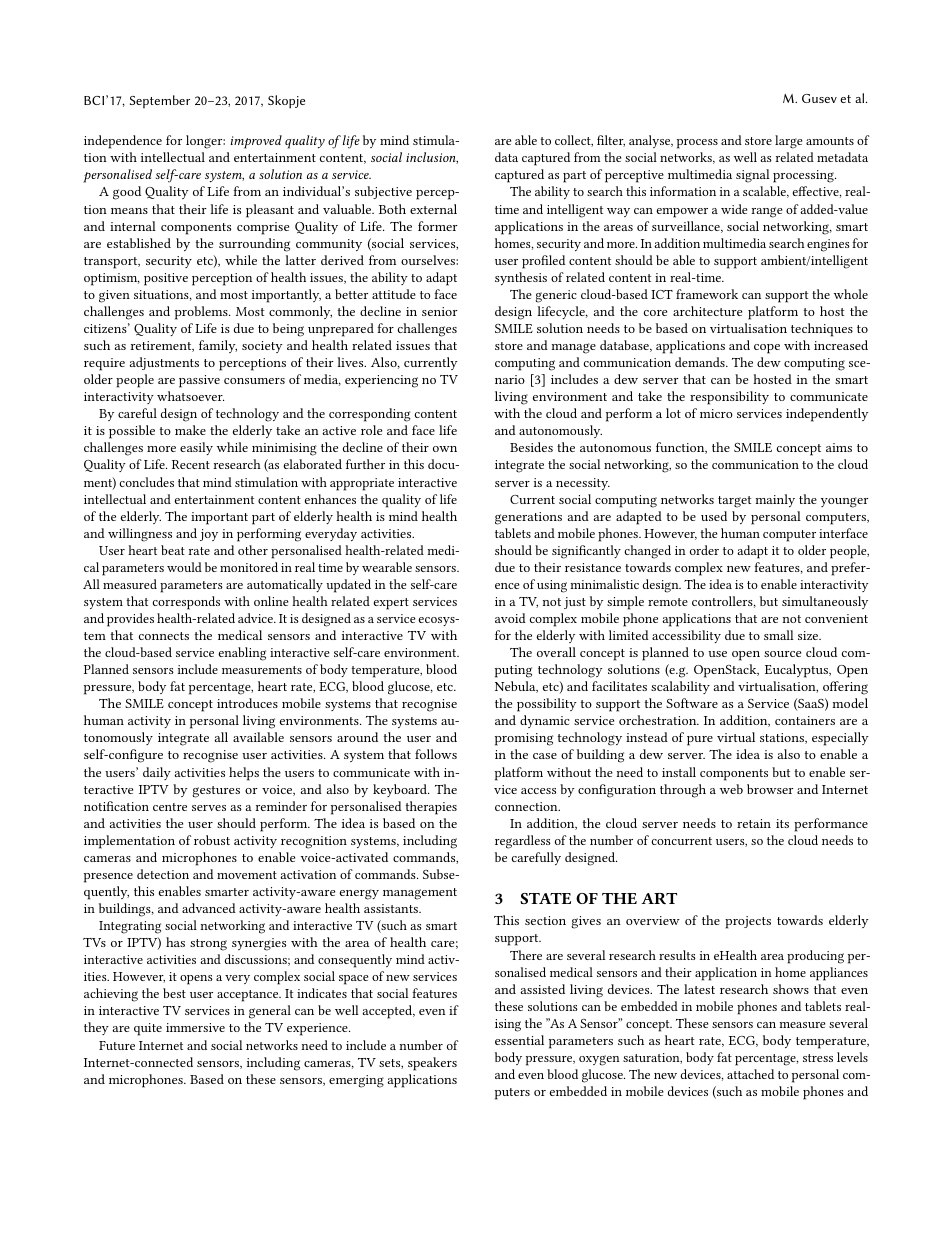 Image resolution: width=952 pixels, height=1233 pixels. Describe the element at coordinates (160, 101) in the image. I see `September` at that location.
